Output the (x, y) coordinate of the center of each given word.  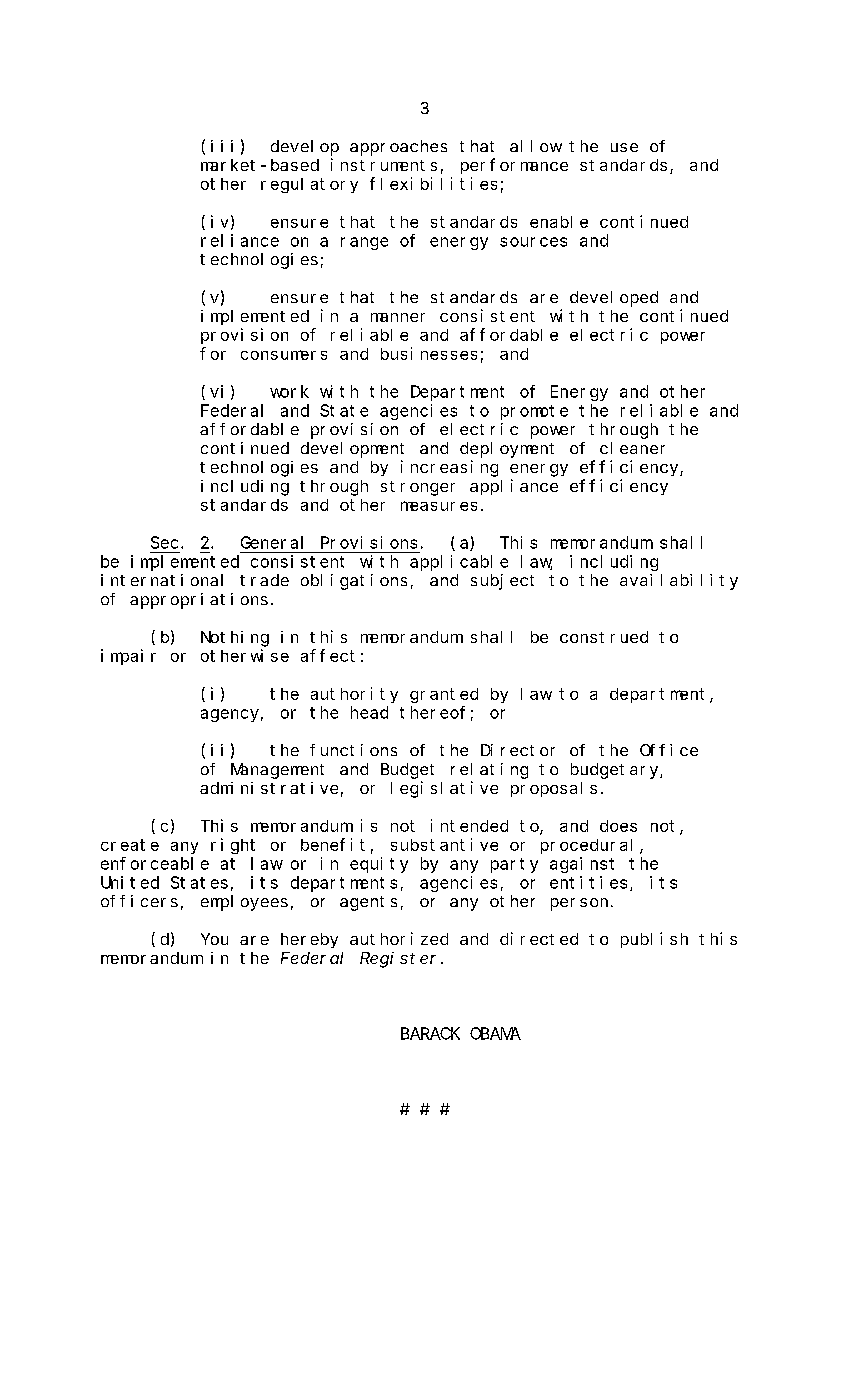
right (233, 846)
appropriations (199, 601)
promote (534, 412)
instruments (384, 164)
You (214, 939)
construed (604, 637)
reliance (240, 240)
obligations (354, 582)
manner (398, 317)
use (624, 147)
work (289, 391)
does (618, 826)
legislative (444, 789)
